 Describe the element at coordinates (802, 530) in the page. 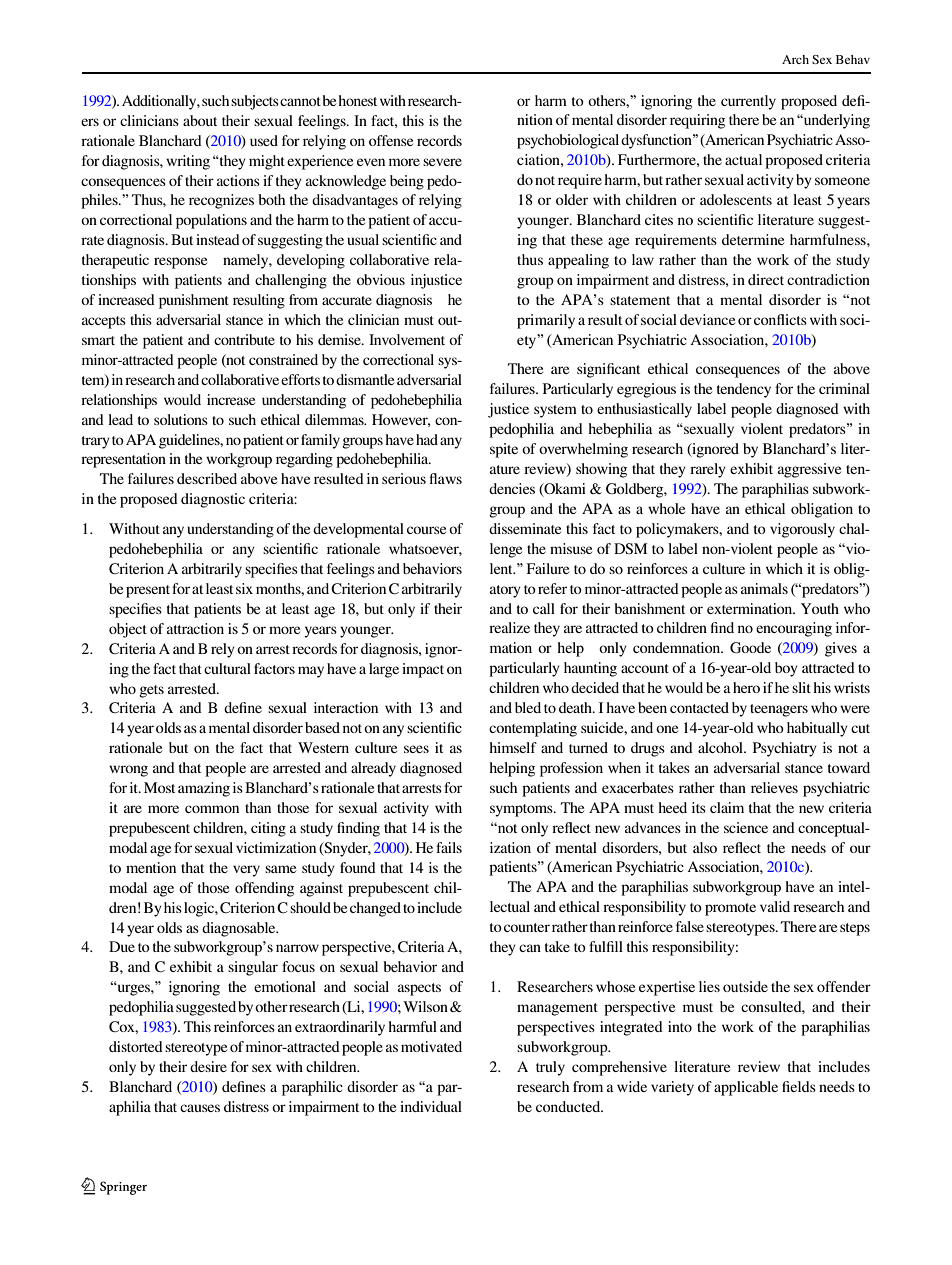

I see `vigorously` at that location.
